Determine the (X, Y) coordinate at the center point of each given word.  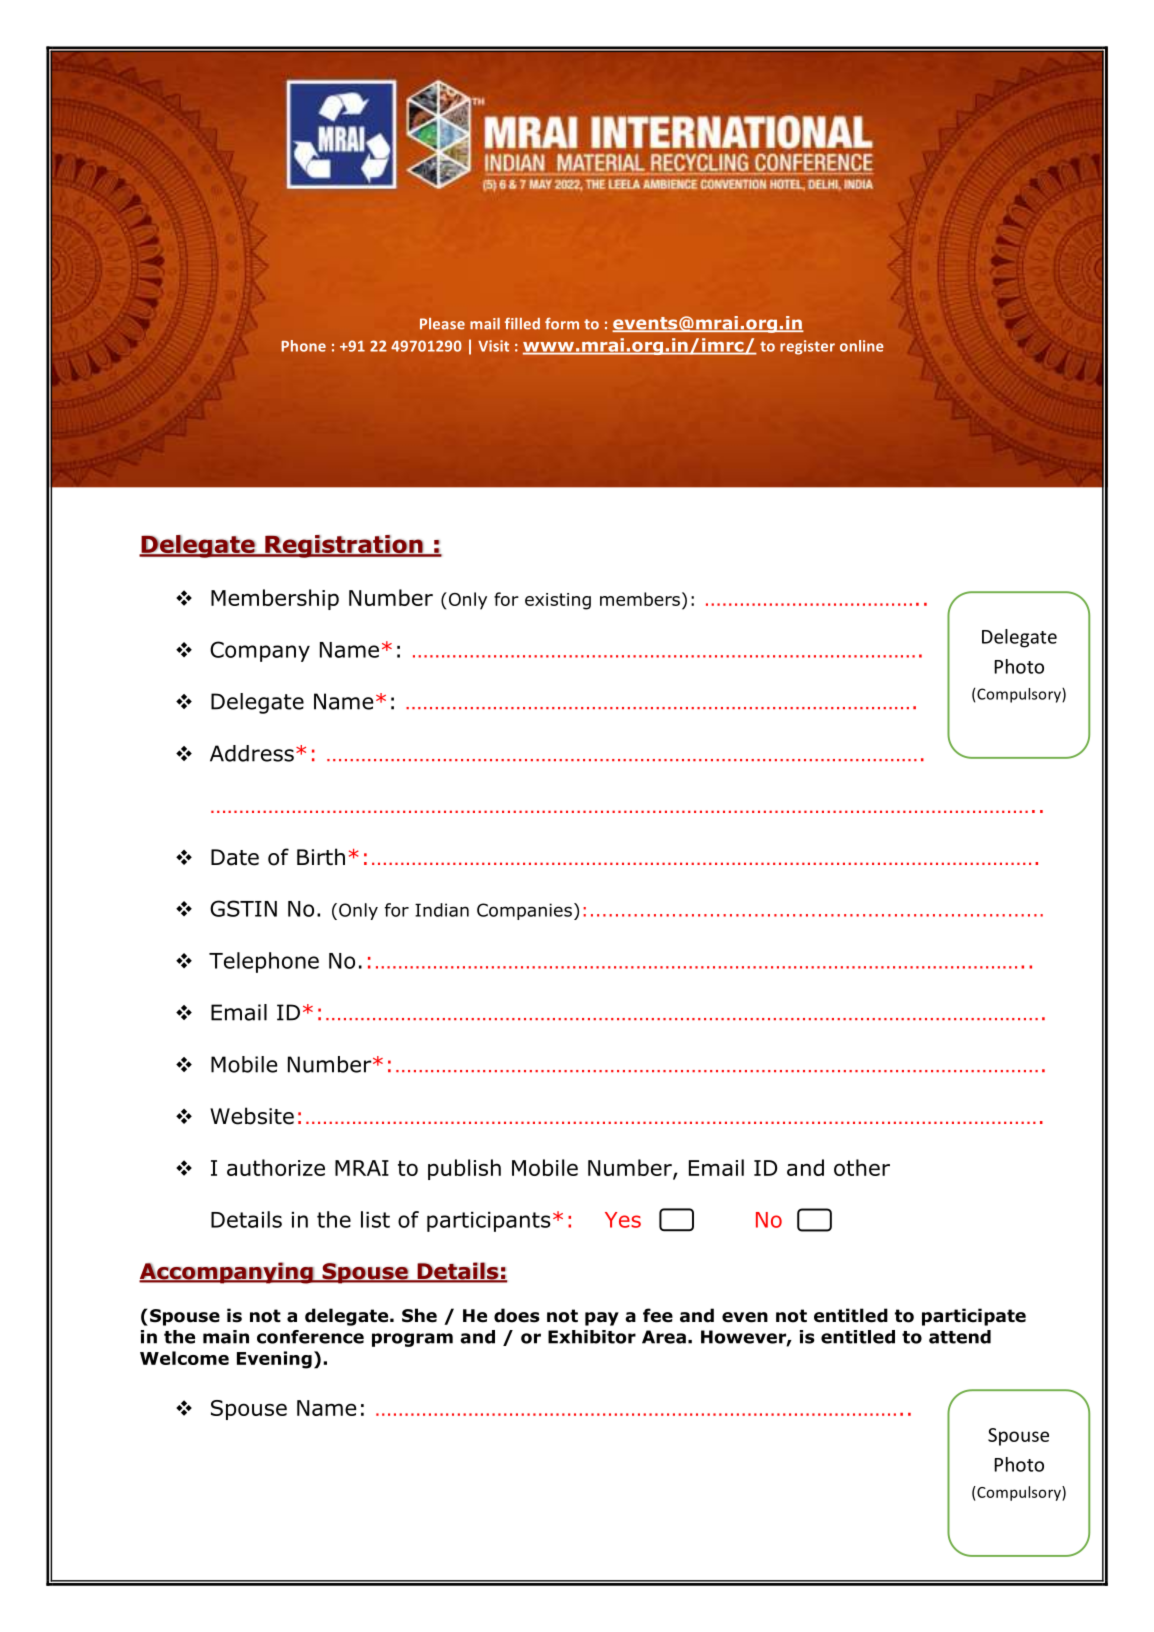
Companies (524, 911)
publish (464, 1169)
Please (442, 324)
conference (310, 1337)
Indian (442, 910)
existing (558, 601)
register (807, 347)
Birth (321, 857)
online (862, 346)
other (862, 1167)
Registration (344, 546)
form (562, 323)
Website (252, 1116)
